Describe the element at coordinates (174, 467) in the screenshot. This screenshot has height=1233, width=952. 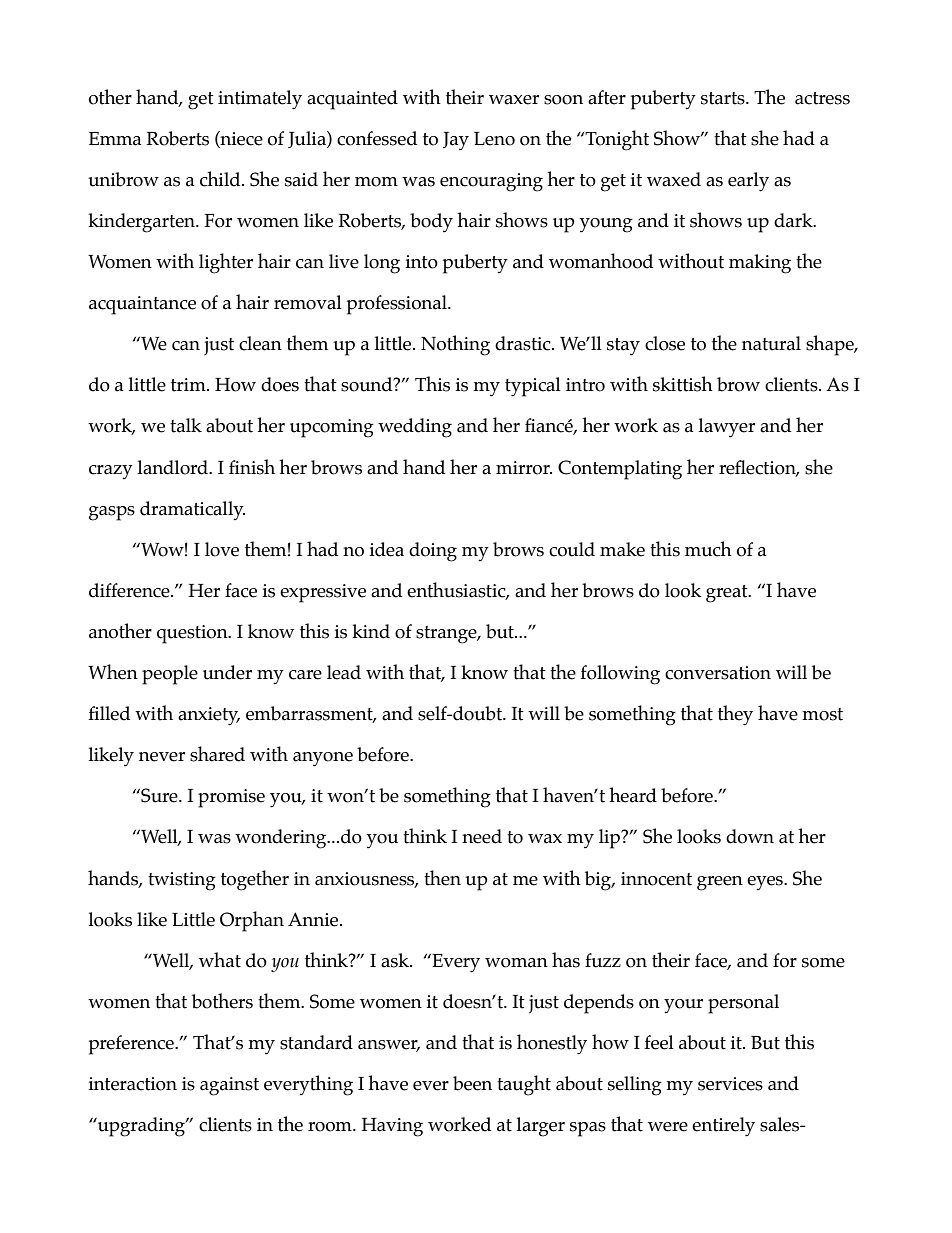
I see `landlord` at that location.
